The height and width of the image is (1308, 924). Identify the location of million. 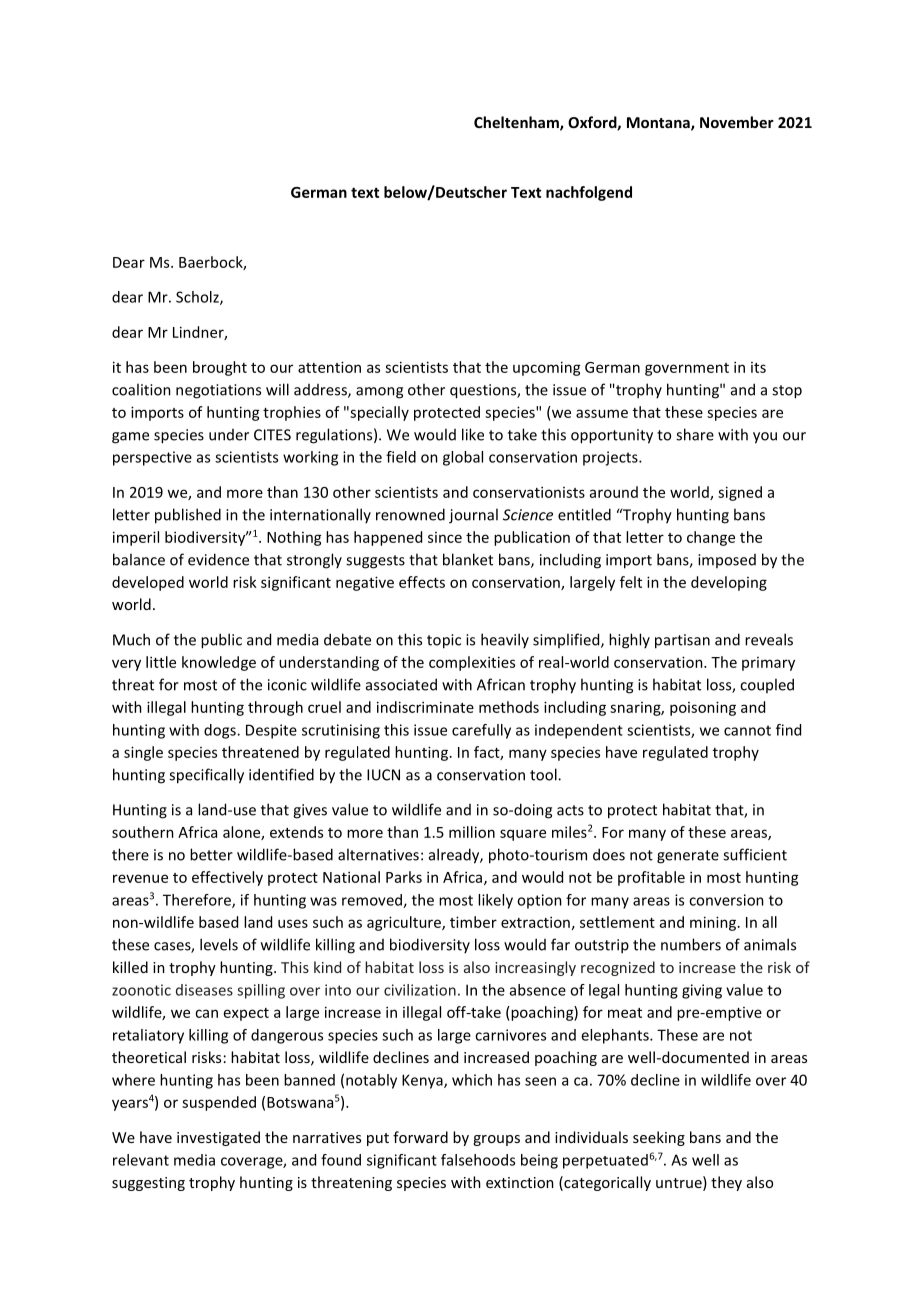
(472, 832).
